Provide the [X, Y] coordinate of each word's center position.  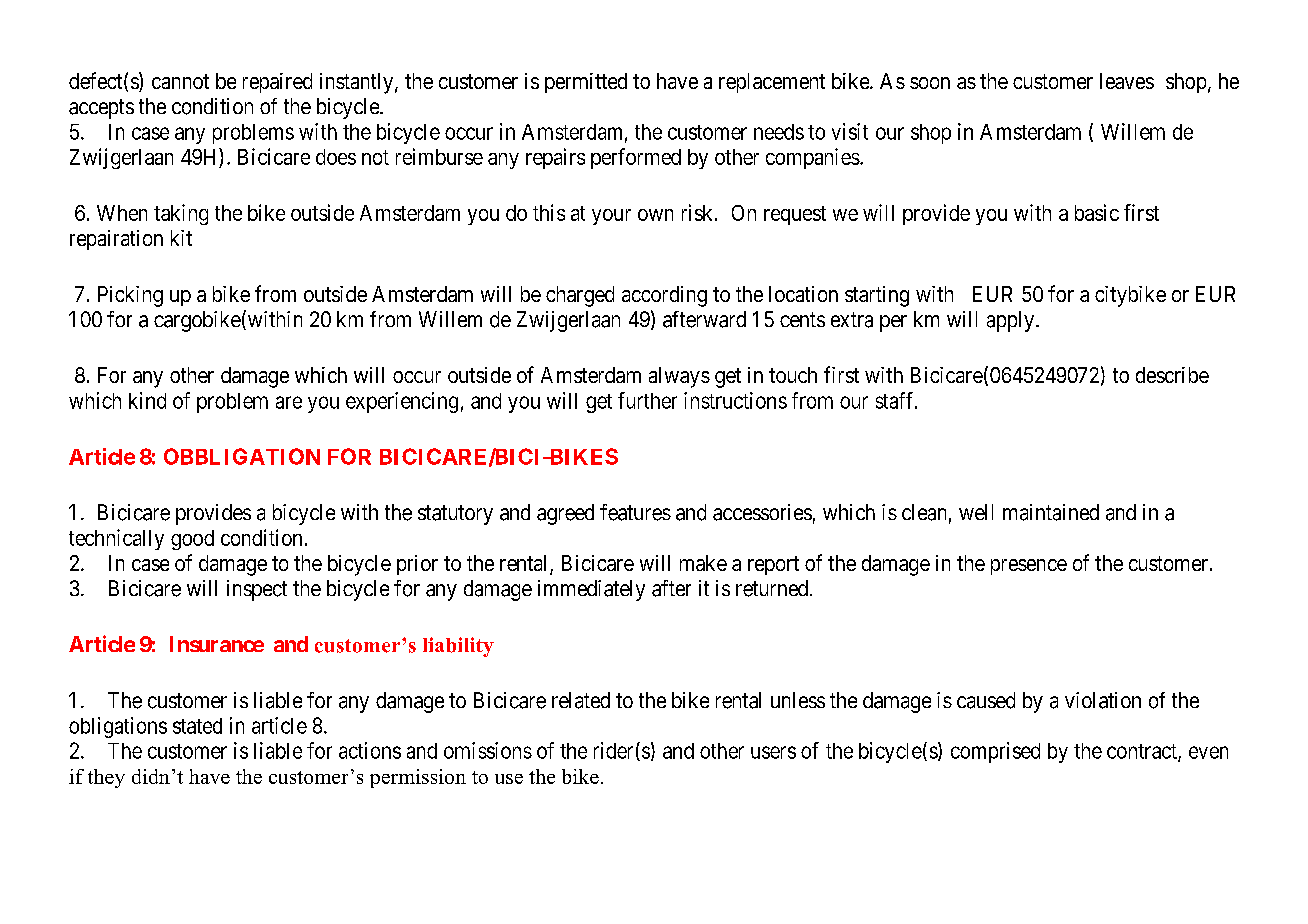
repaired [277, 83]
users [773, 752]
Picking [130, 296]
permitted [586, 83]
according [664, 296]
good [192, 540]
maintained [1051, 512]
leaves [1127, 81]
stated [197, 726]
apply [1012, 321]
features [635, 512]
